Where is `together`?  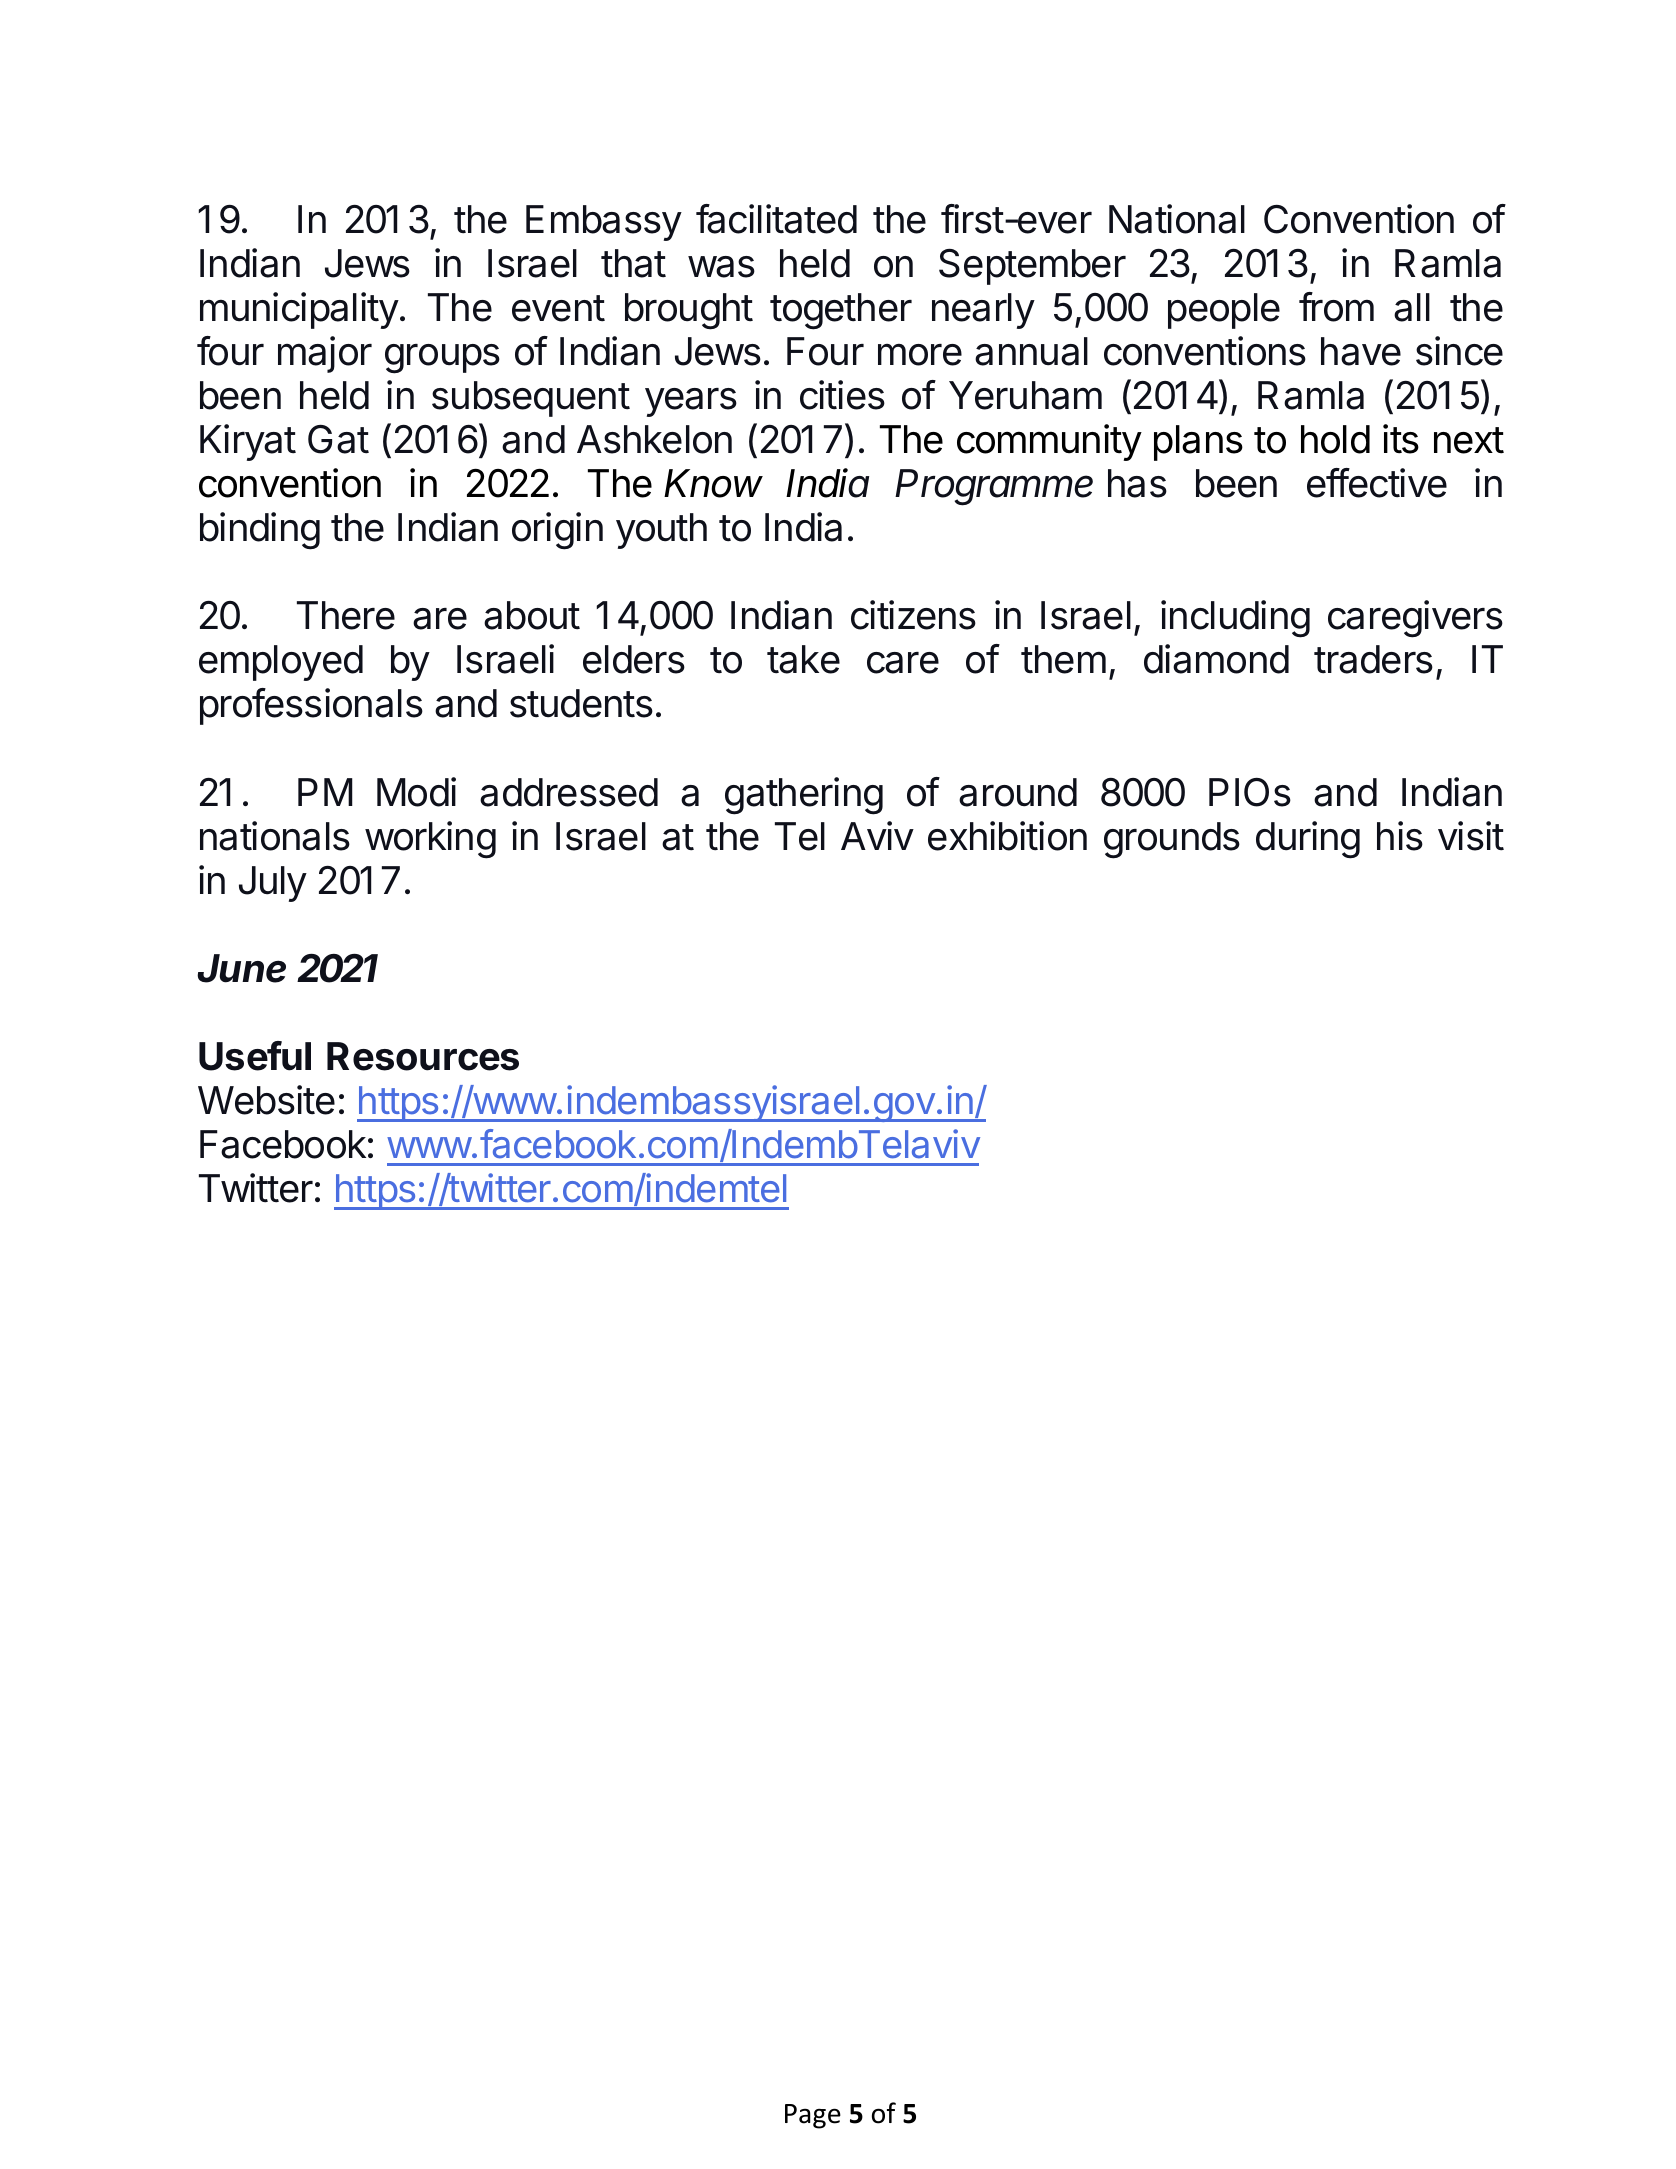 together is located at coordinates (841, 311).
